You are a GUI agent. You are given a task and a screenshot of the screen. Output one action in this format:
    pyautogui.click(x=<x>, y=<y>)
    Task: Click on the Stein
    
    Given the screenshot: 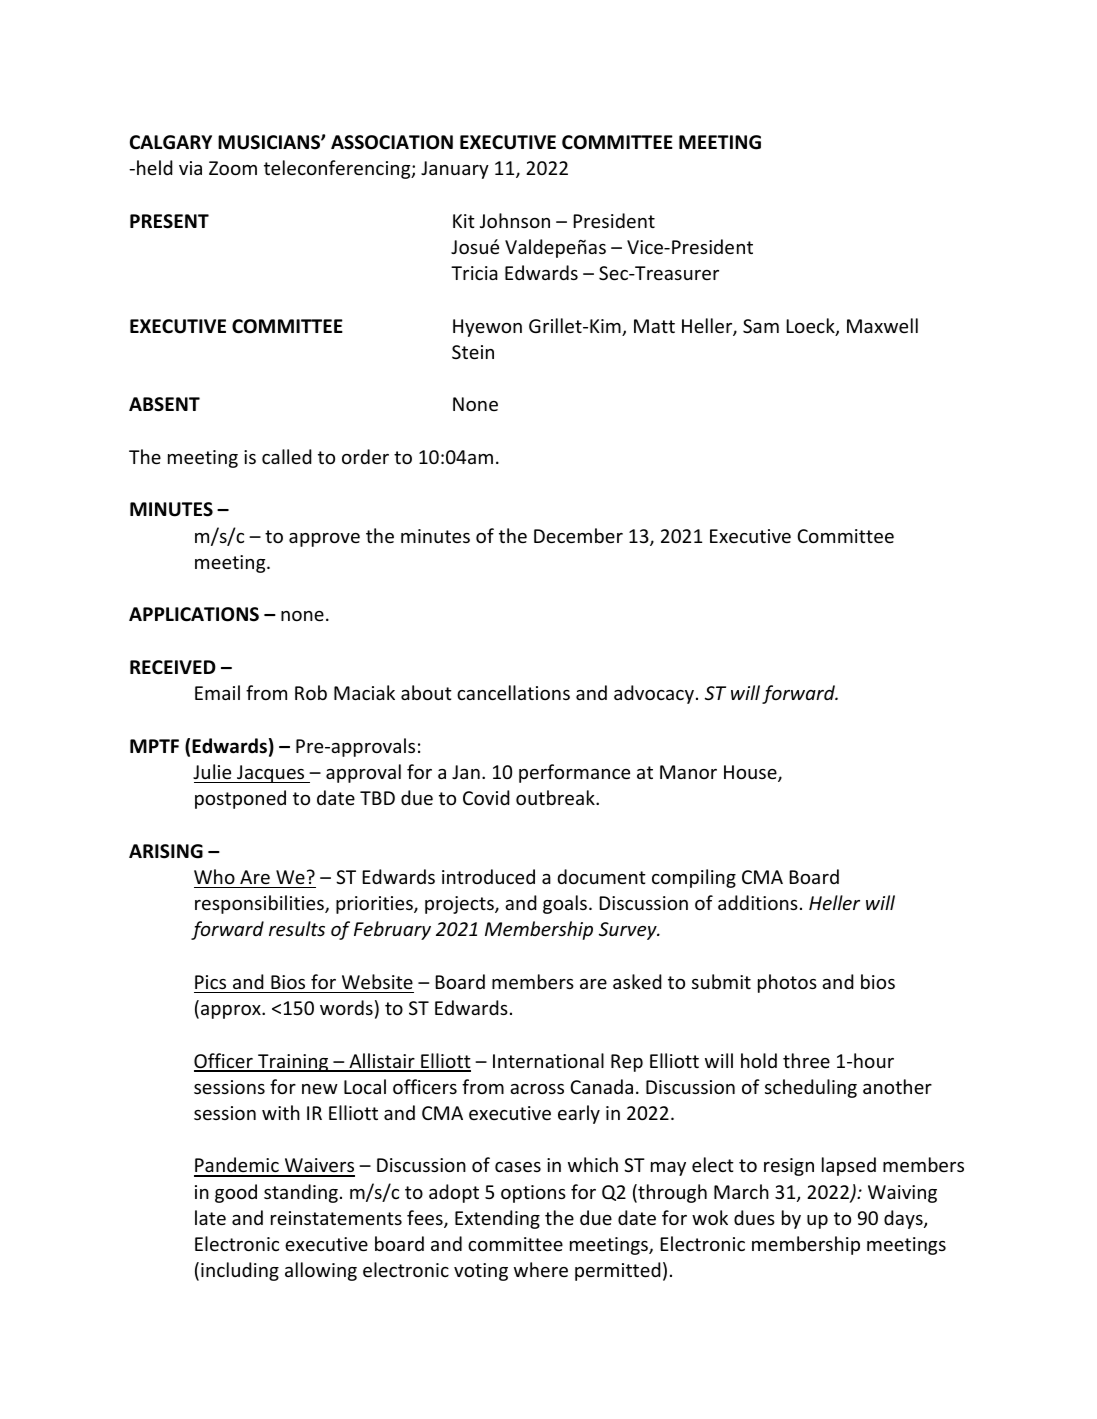 What is the action you would take?
    pyautogui.click(x=473, y=352)
